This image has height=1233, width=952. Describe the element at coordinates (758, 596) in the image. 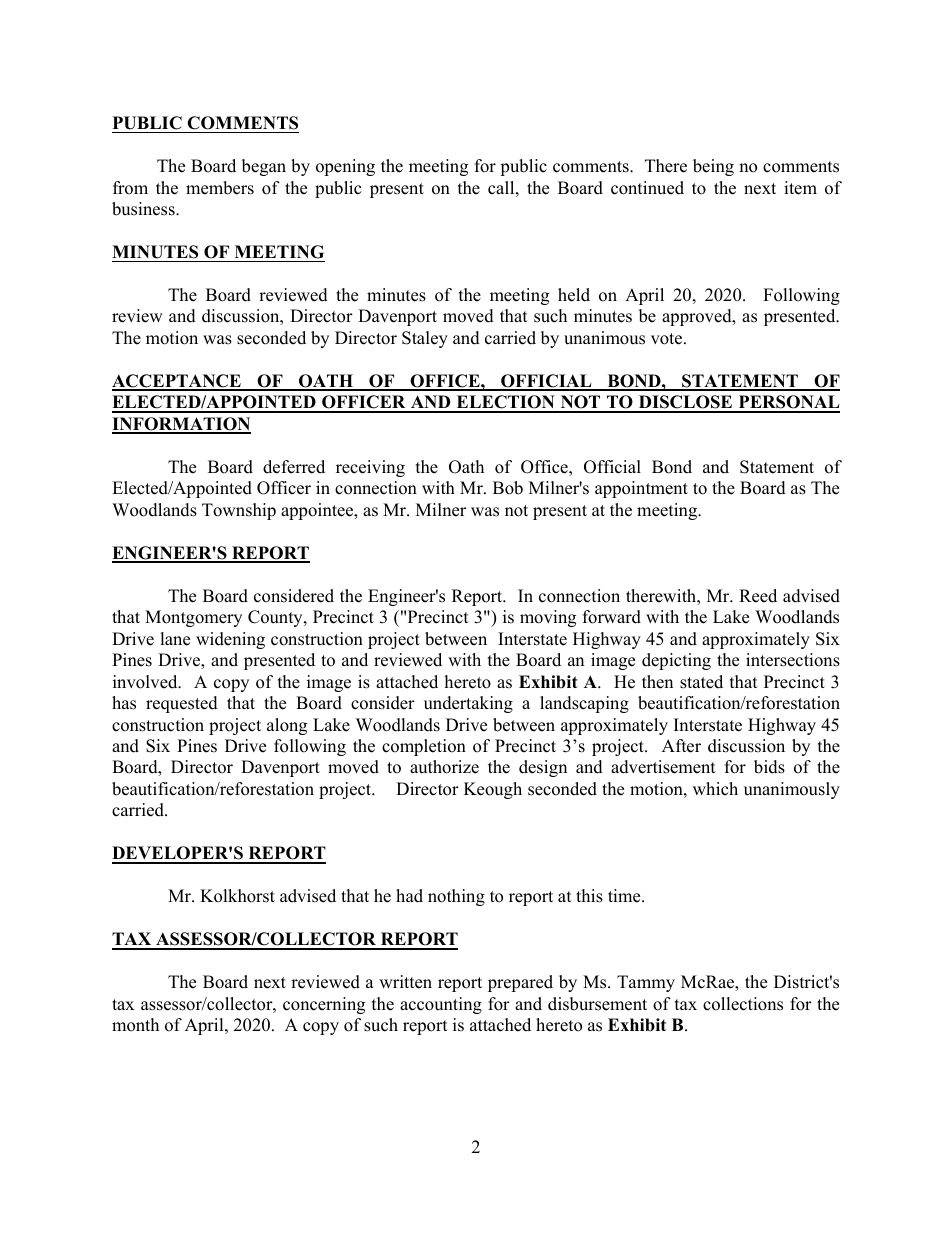

I see `Reed` at that location.
